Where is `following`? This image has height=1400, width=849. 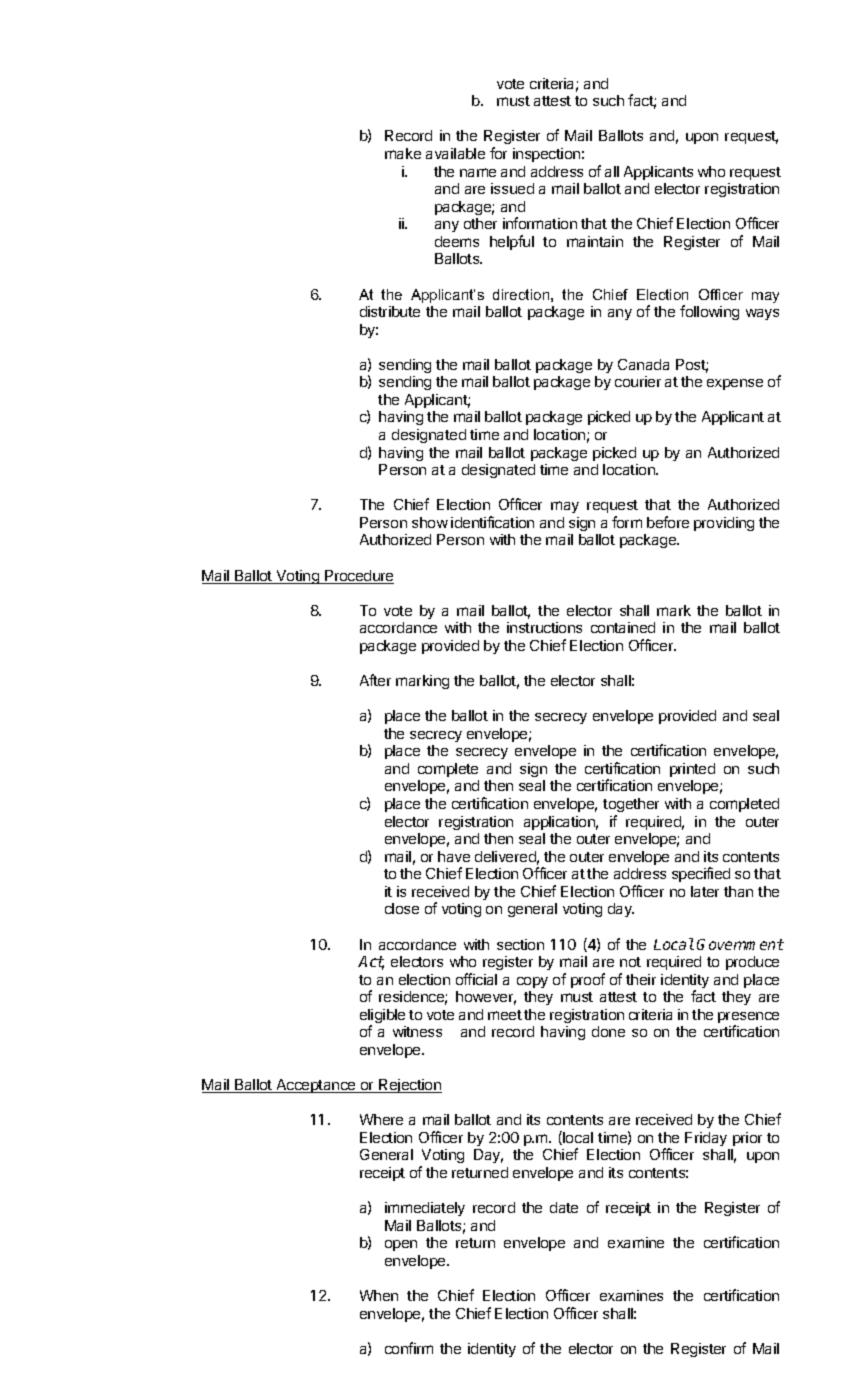 following is located at coordinates (709, 312).
